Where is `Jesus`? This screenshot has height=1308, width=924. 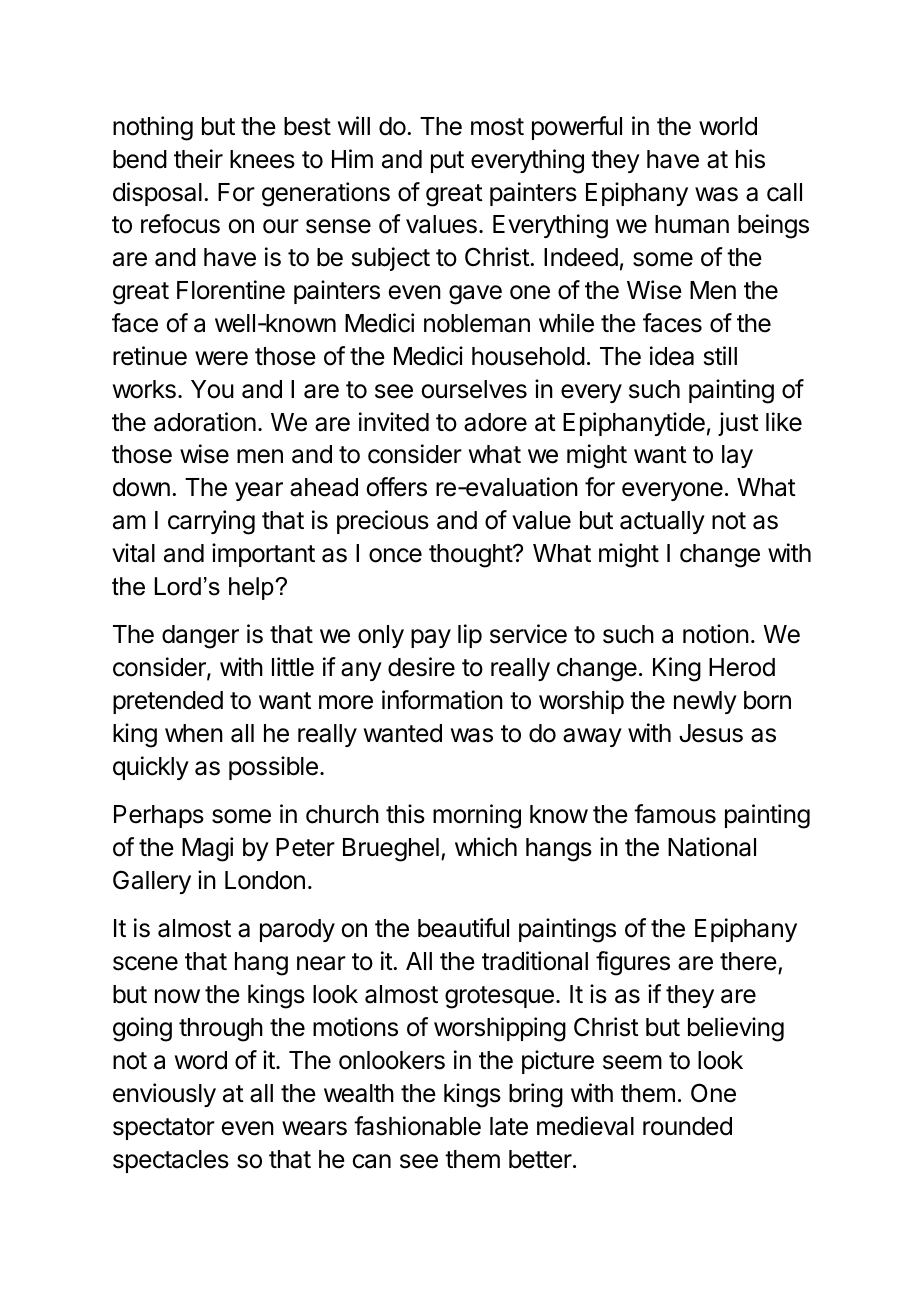 Jesus is located at coordinates (711, 733).
